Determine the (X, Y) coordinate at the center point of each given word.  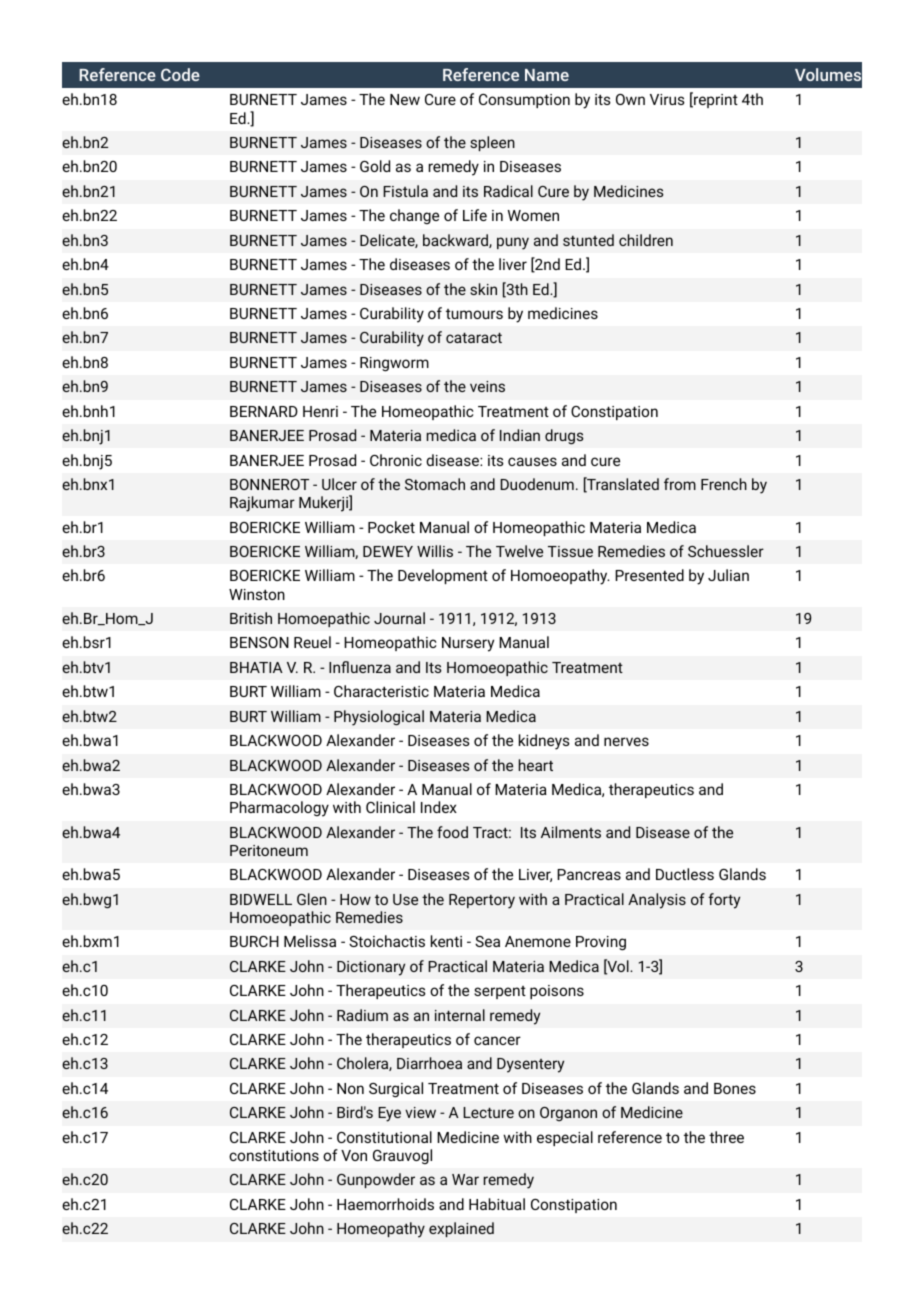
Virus (667, 99)
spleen (492, 143)
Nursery (468, 644)
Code (180, 74)
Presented (649, 575)
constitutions (274, 1155)
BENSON (259, 642)
